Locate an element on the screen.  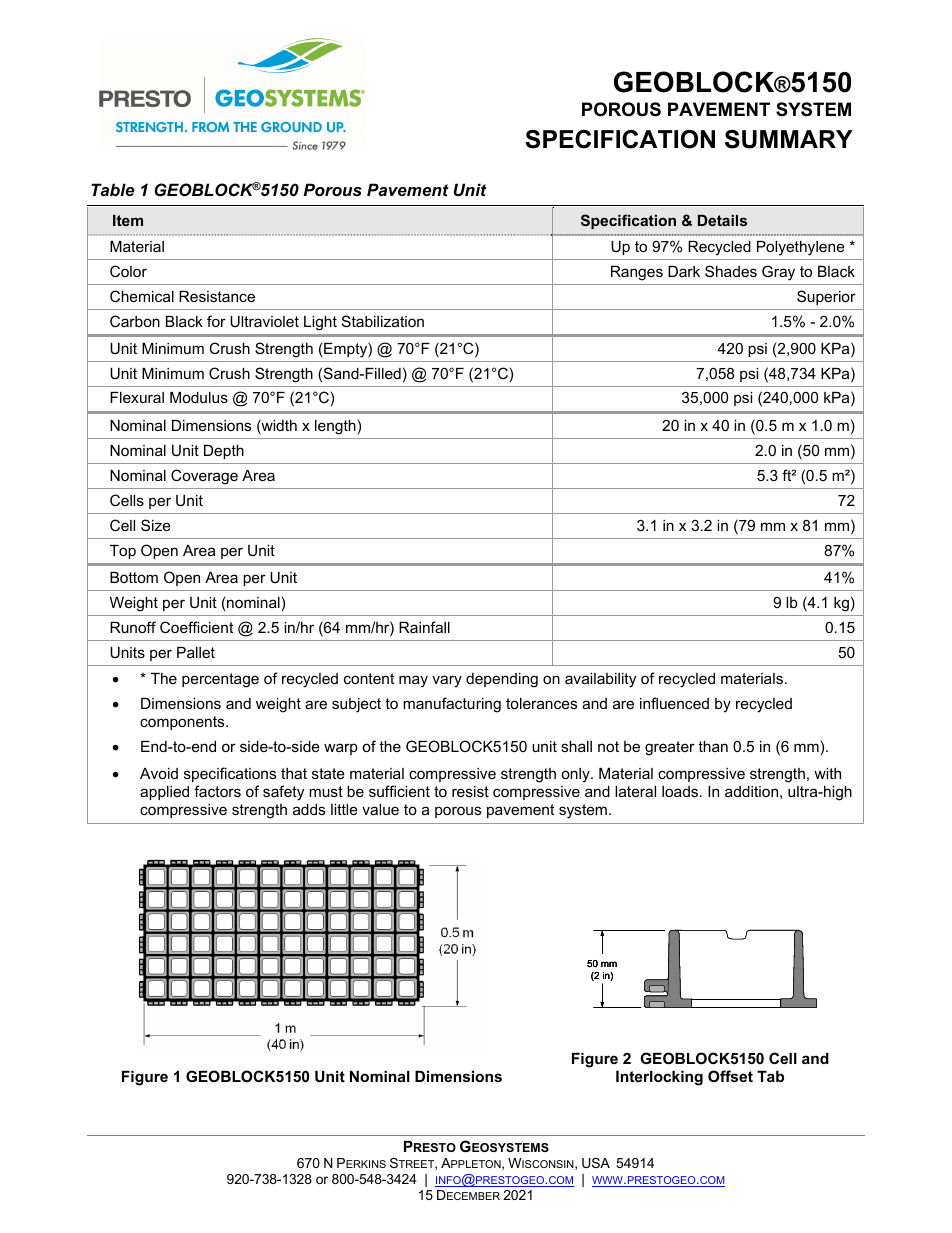
Pallet is located at coordinates (196, 652).
